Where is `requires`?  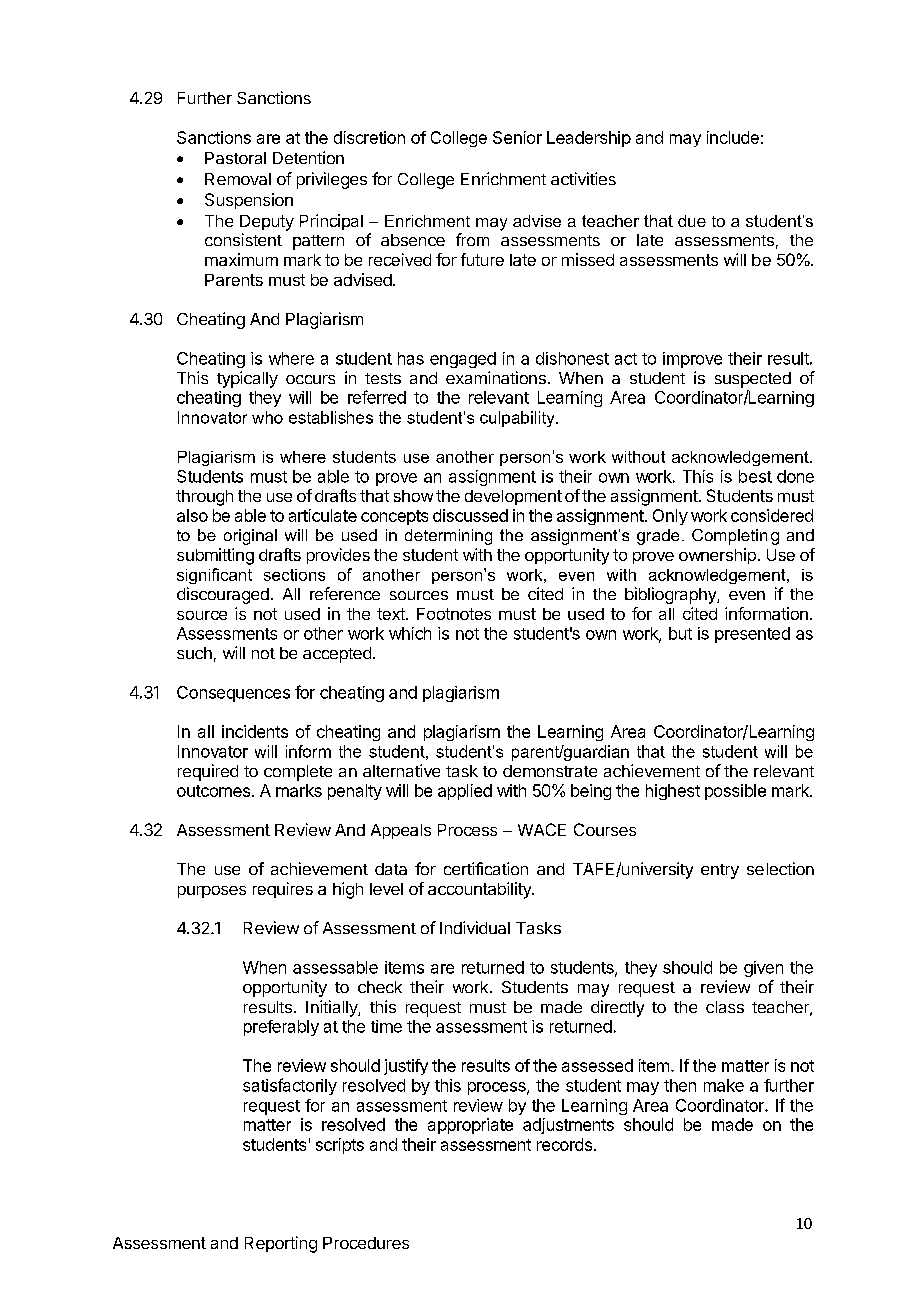
requires is located at coordinates (283, 890).
